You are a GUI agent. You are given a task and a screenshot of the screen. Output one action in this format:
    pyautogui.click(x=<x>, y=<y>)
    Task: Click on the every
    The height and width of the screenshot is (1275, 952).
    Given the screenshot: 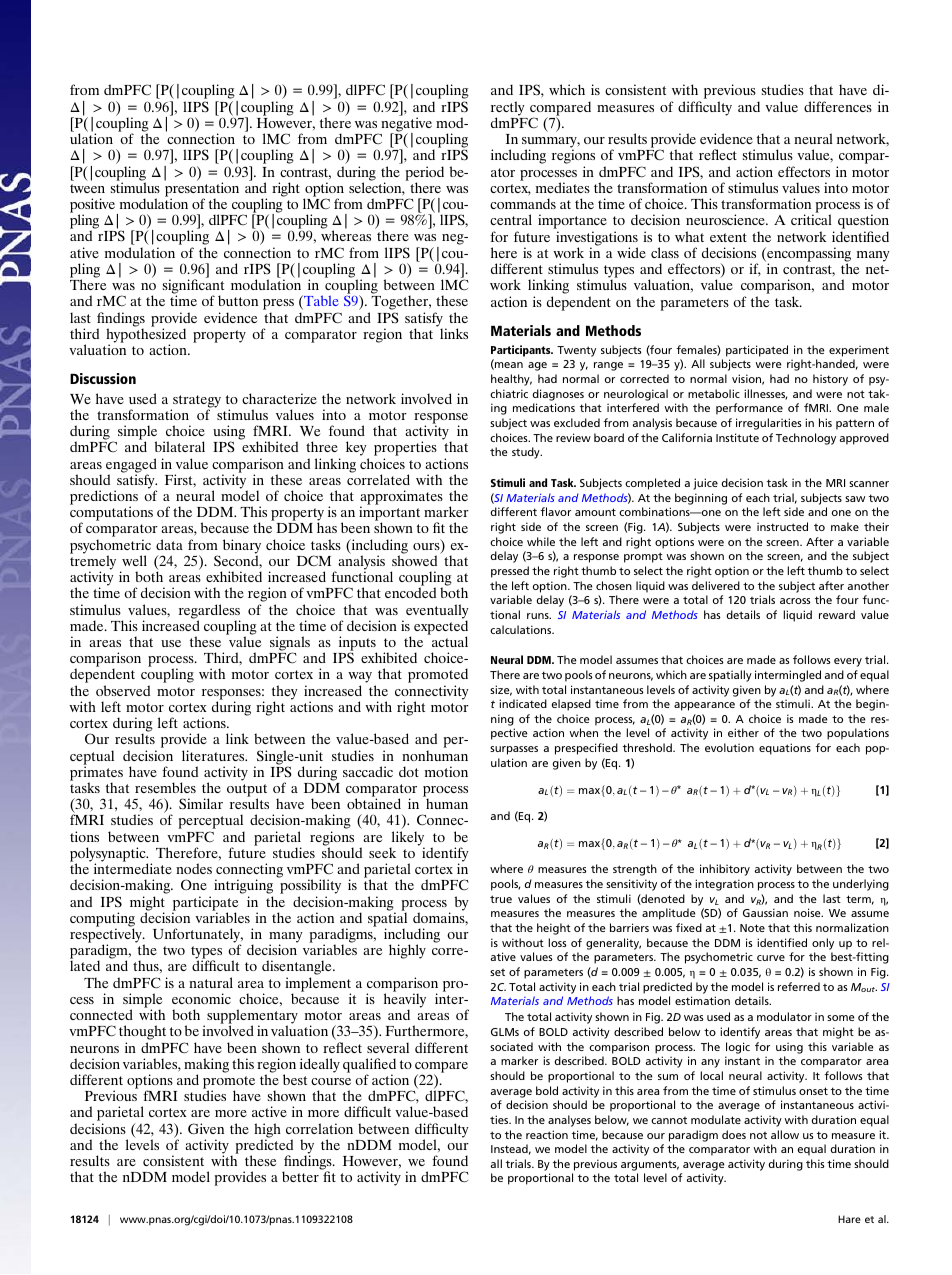 What is the action you would take?
    pyautogui.click(x=848, y=662)
